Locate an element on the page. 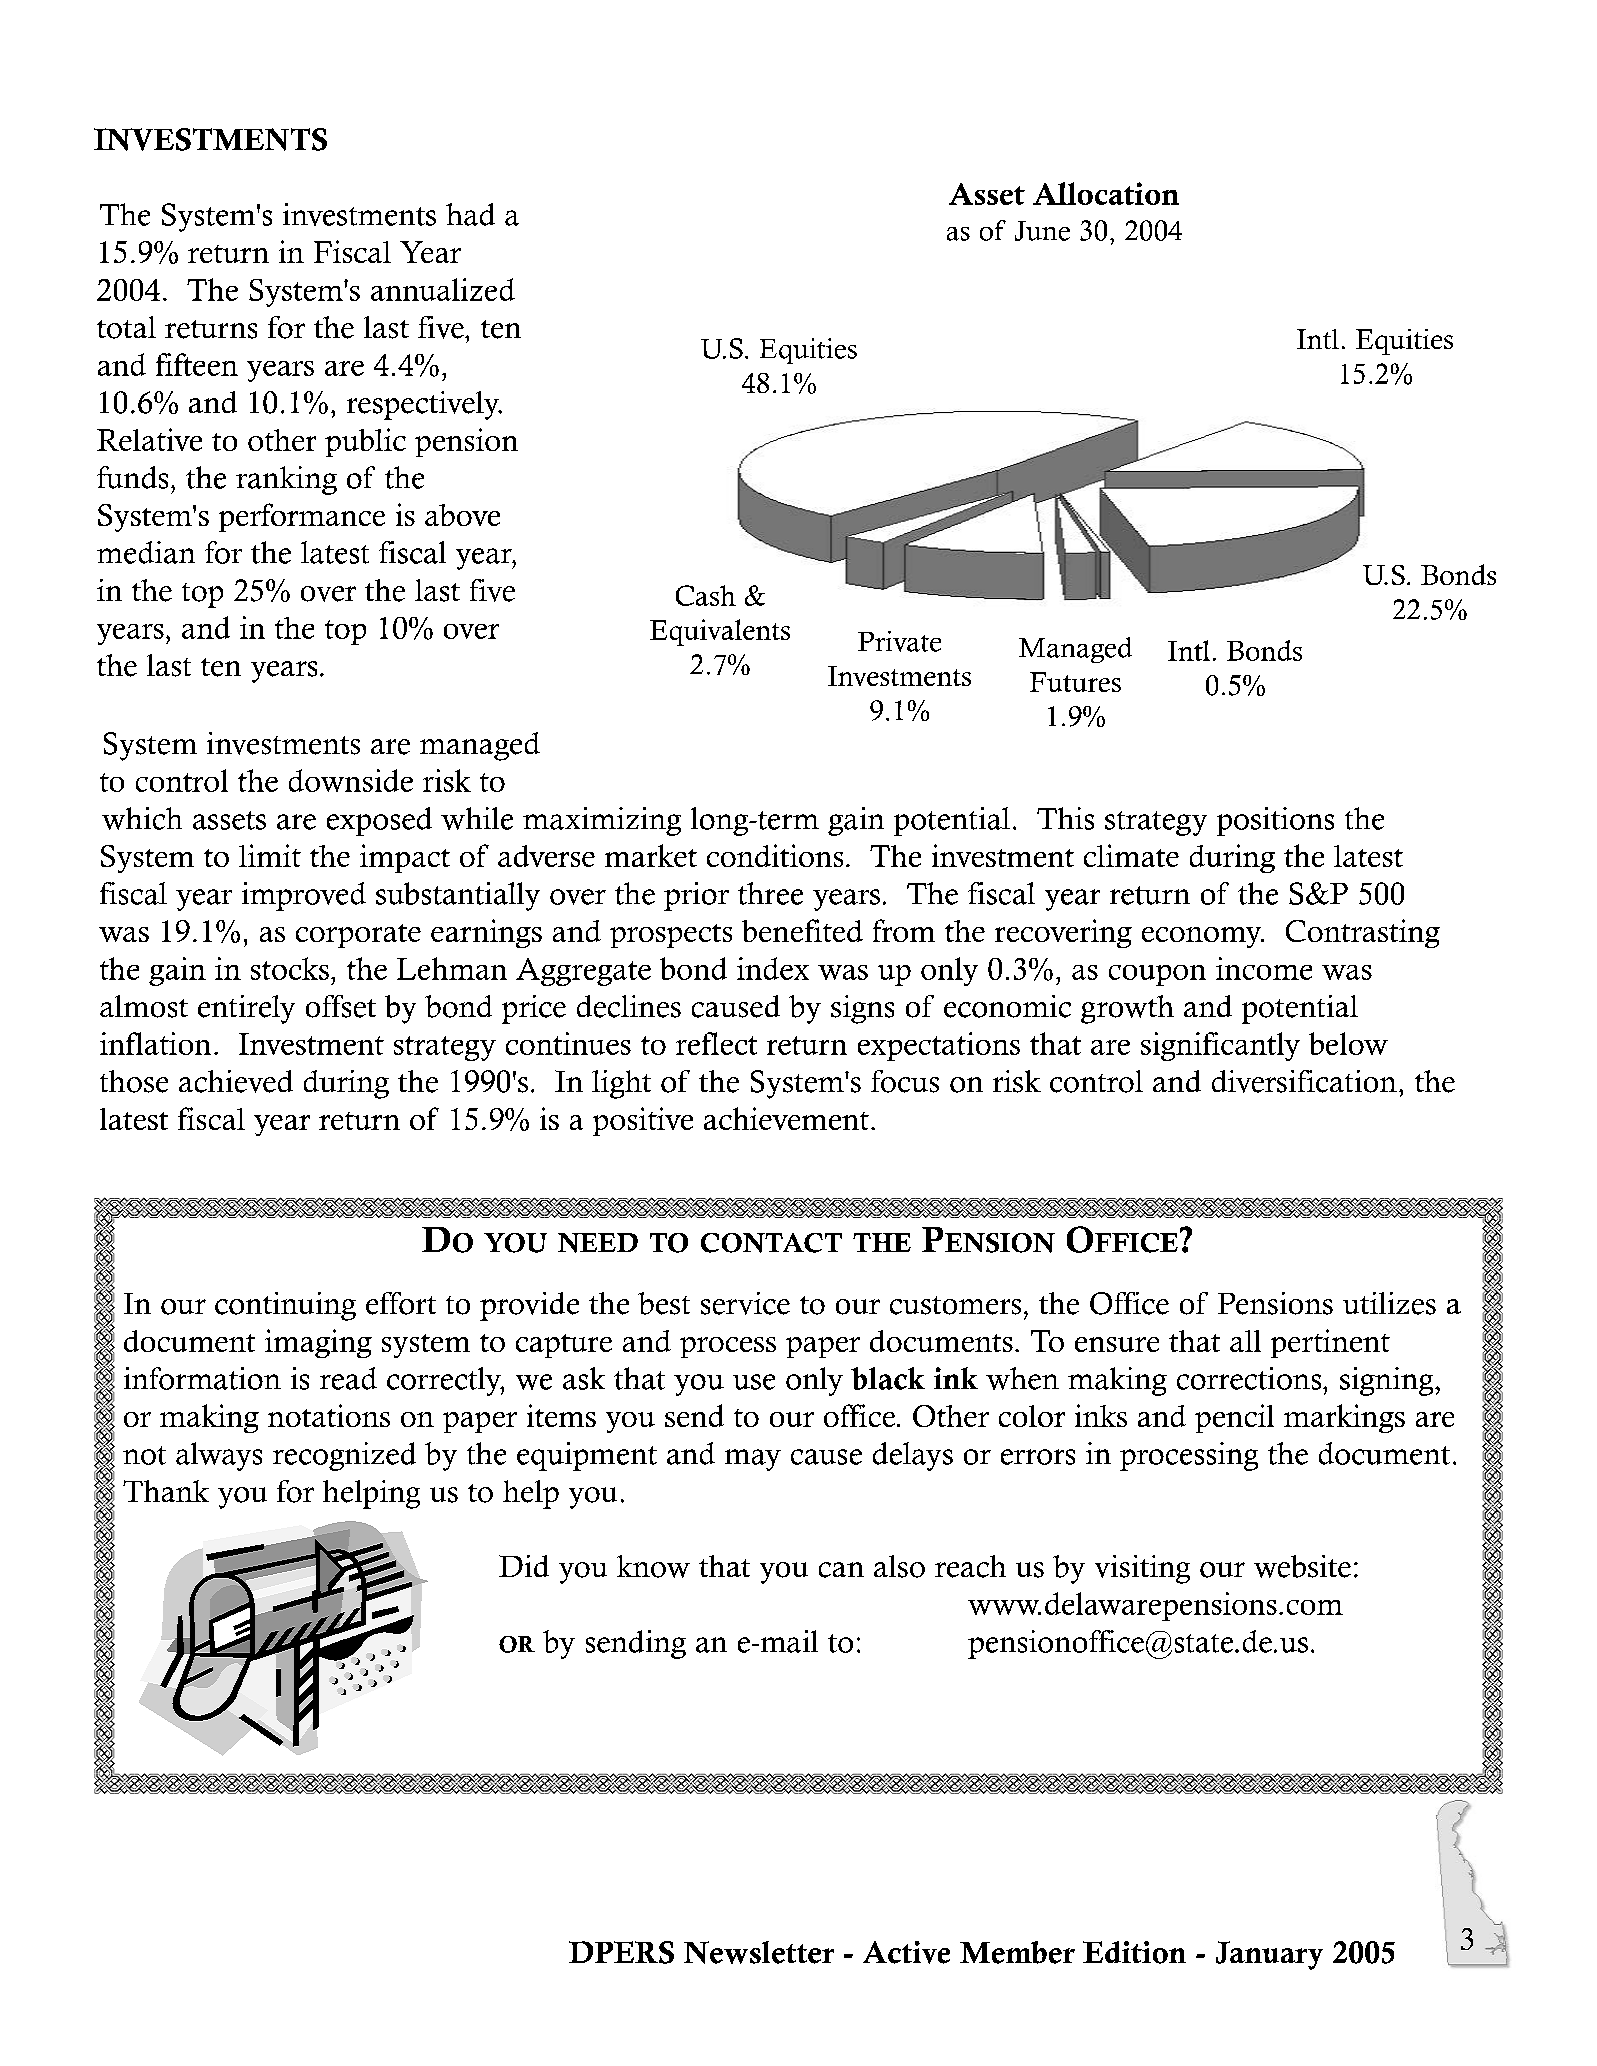 The image size is (1597, 2066). website is located at coordinates (1302, 1566).
